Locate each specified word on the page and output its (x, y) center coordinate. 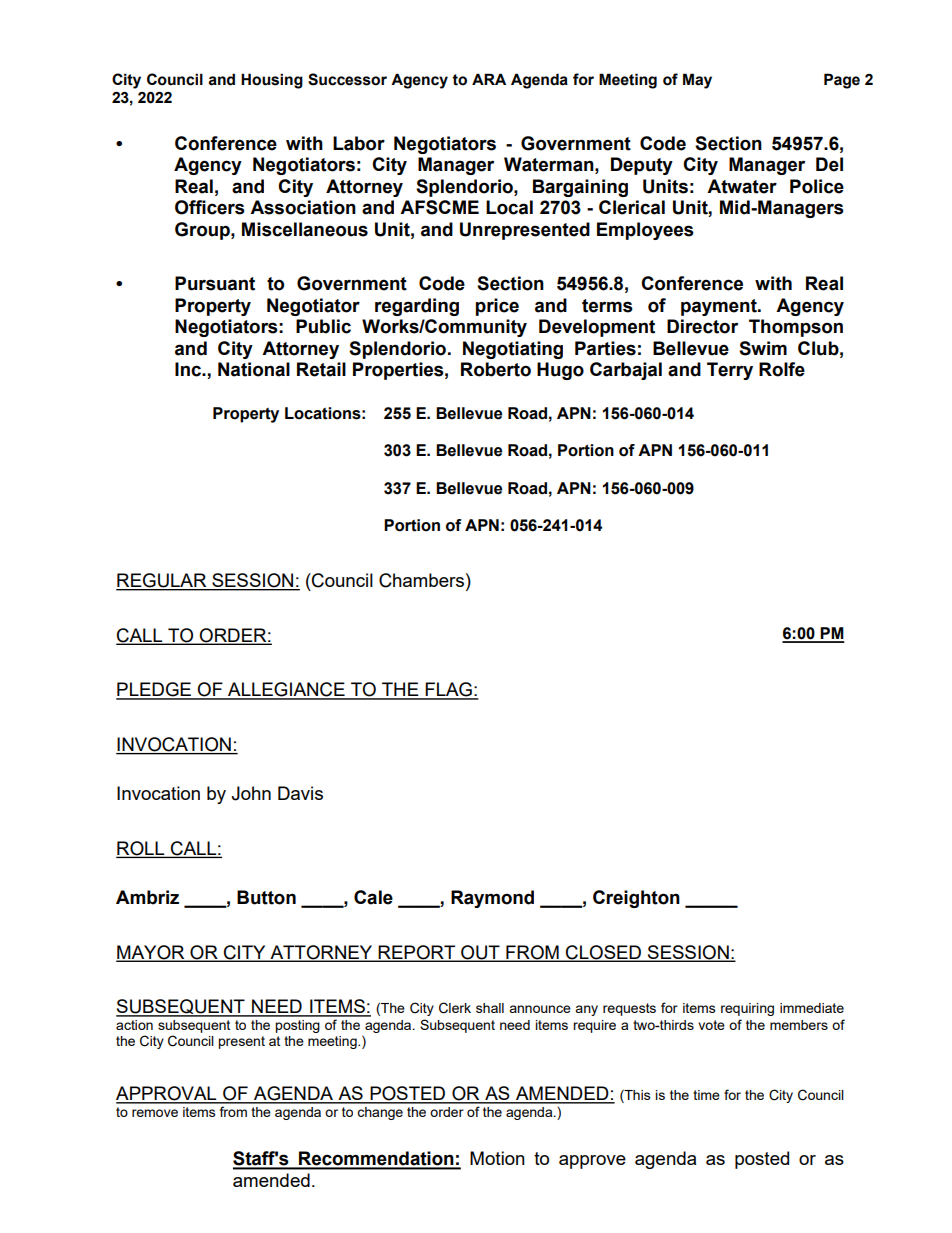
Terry (730, 371)
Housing (272, 81)
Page (842, 81)
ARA (489, 79)
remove (155, 1113)
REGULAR (162, 581)
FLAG (448, 690)
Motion (497, 1158)
